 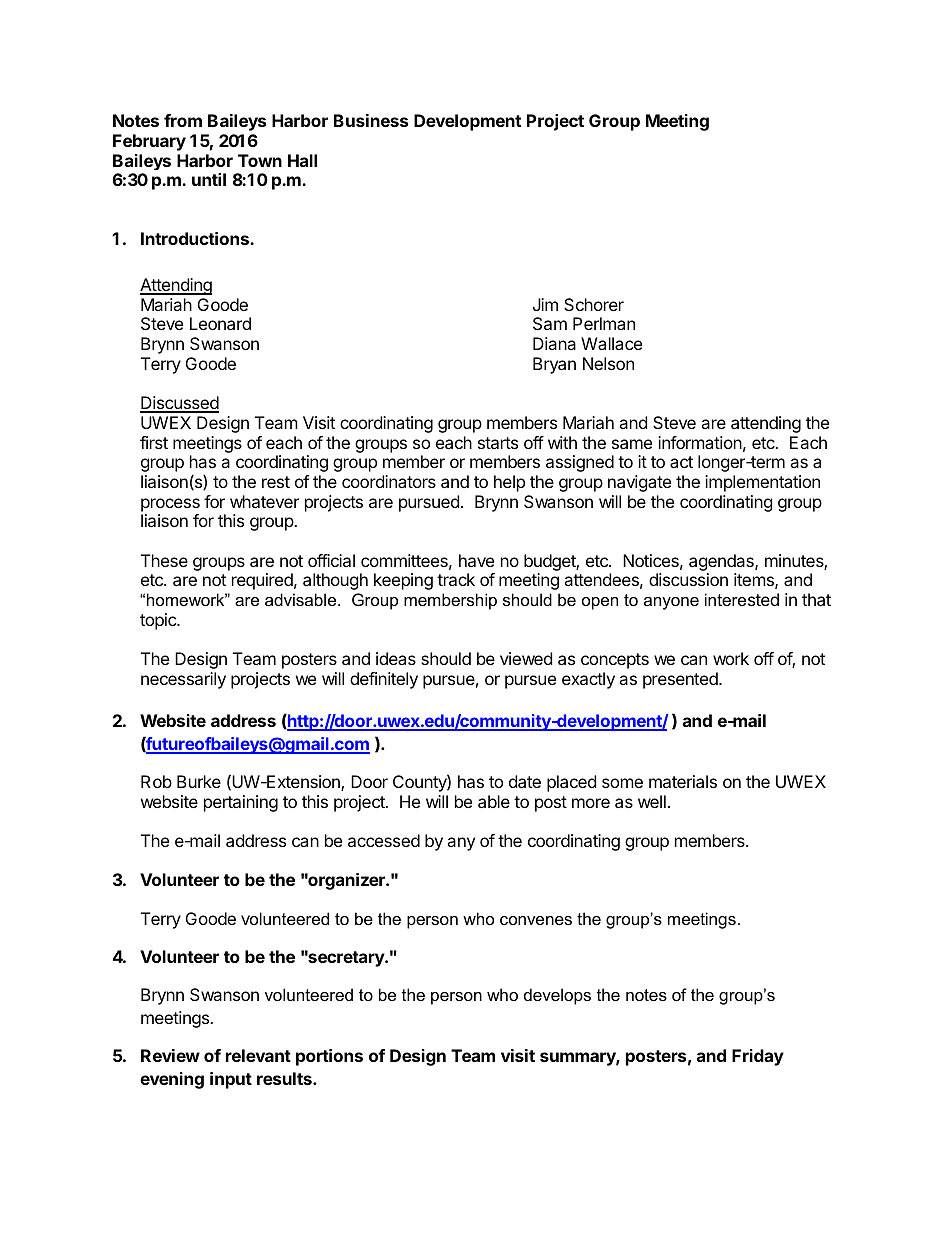 I want to click on develops, so click(x=557, y=996).
